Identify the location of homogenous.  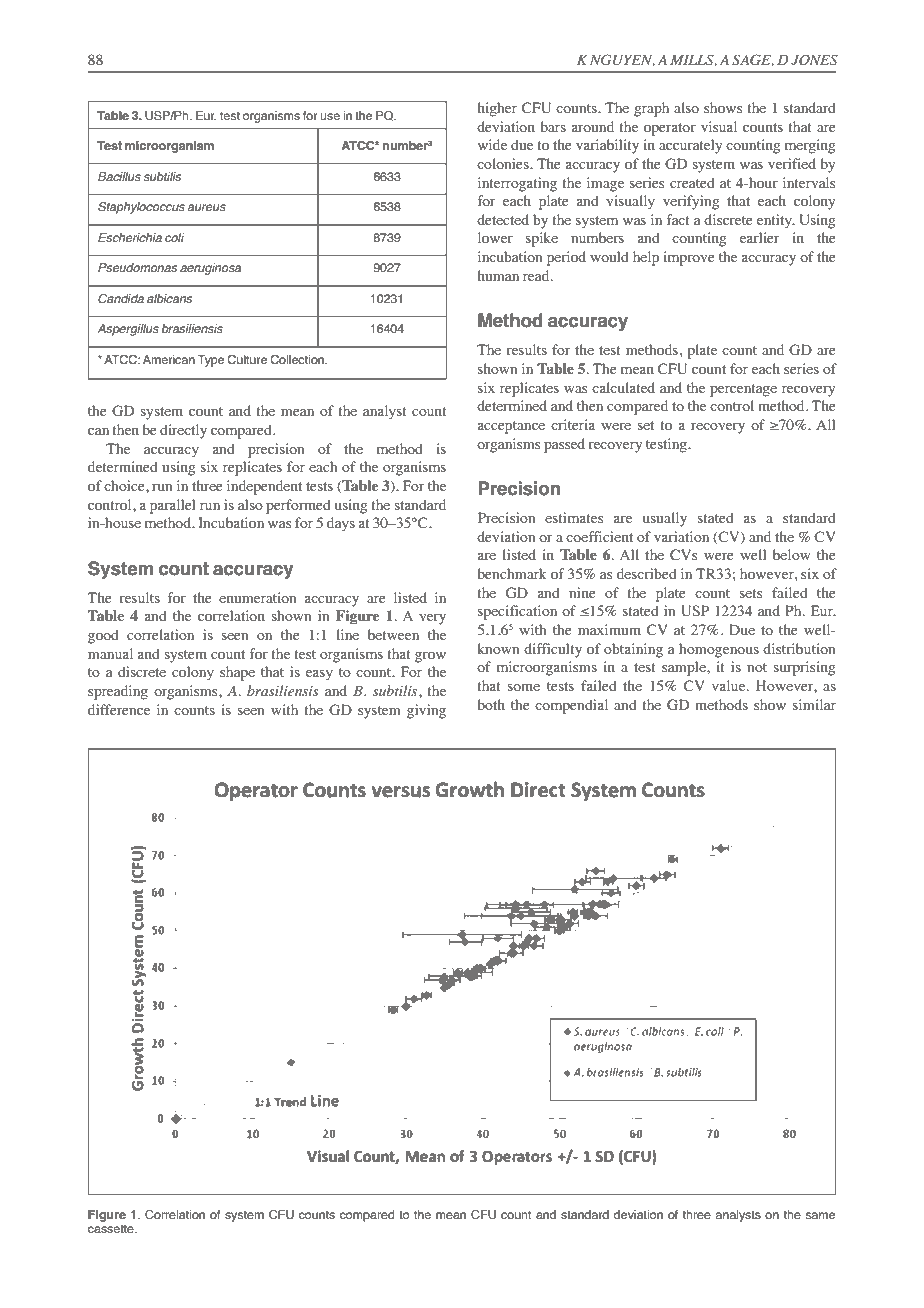
(719, 650).
